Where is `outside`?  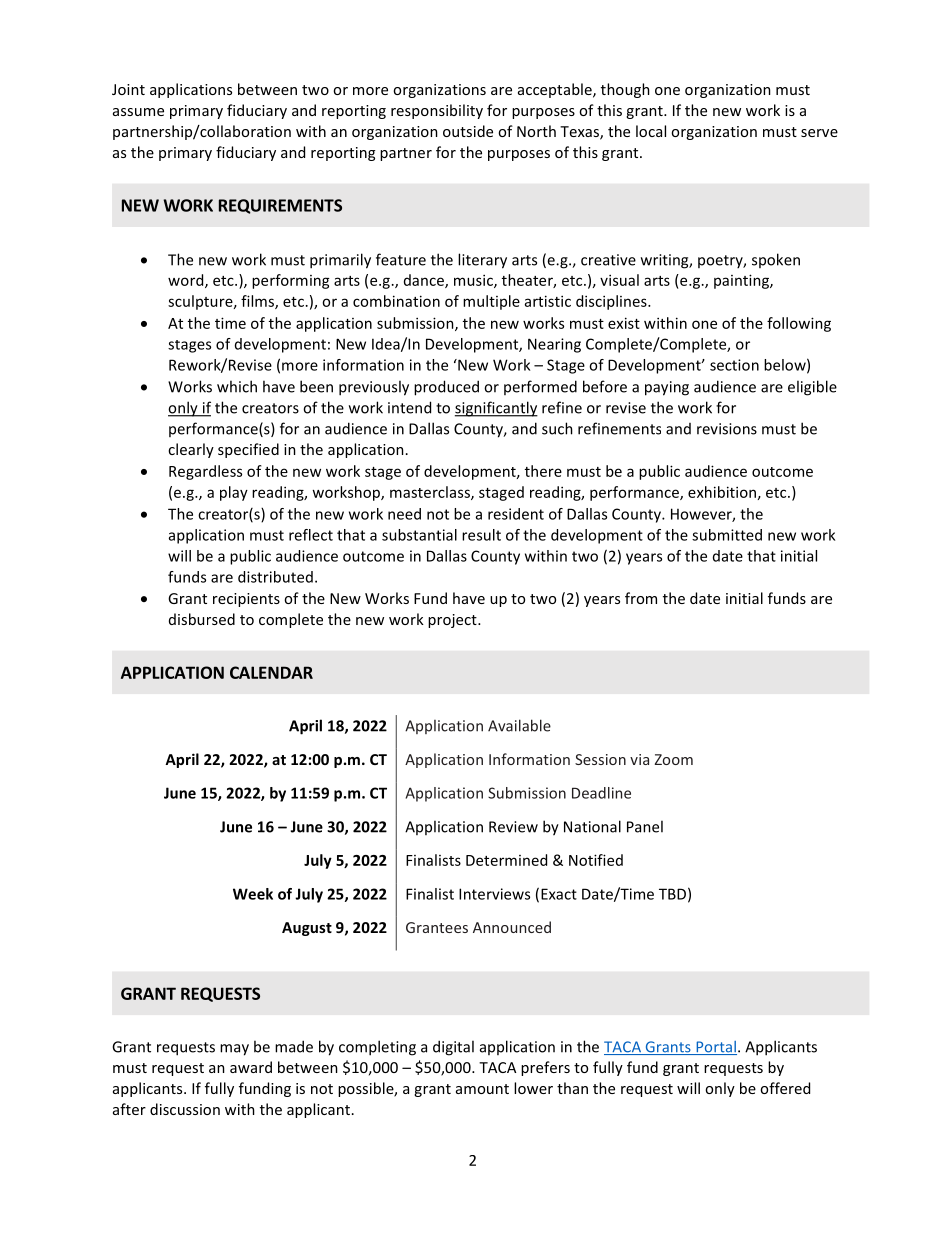
outside is located at coordinates (468, 131).
